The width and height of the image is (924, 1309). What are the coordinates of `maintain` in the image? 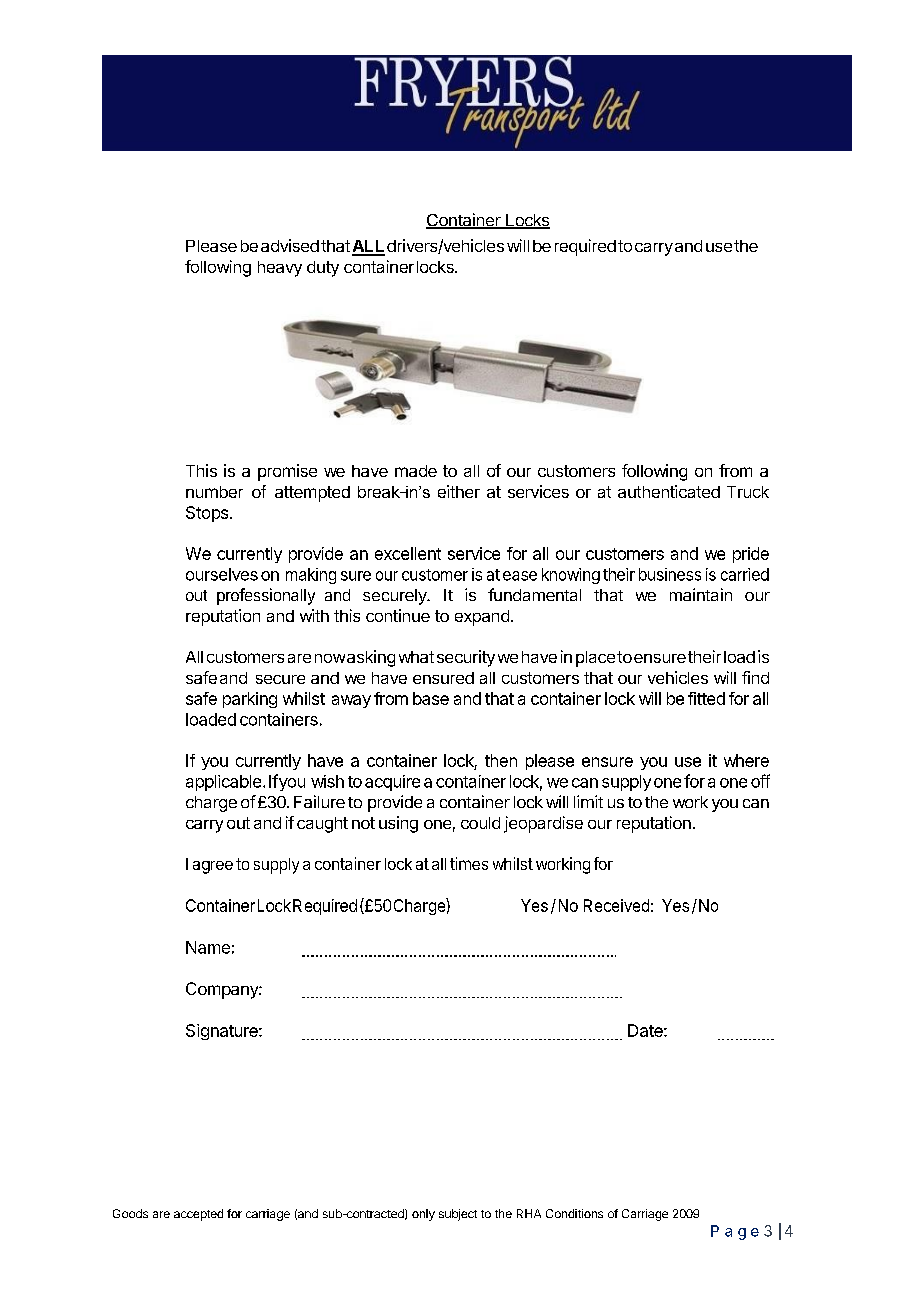 It's located at (701, 594).
